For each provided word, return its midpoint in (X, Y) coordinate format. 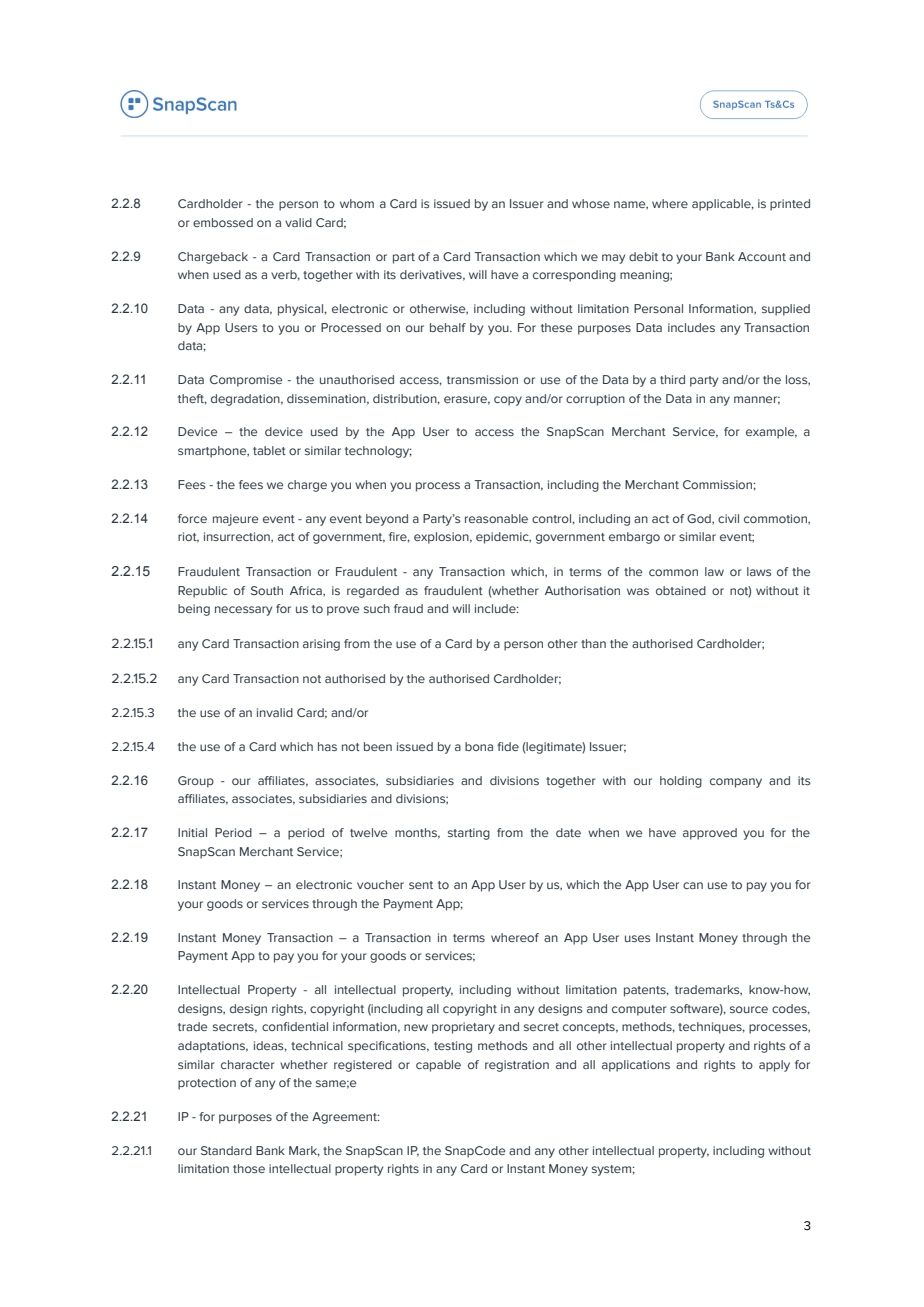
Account (762, 256)
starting (469, 834)
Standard (226, 1150)
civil (728, 518)
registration (517, 1066)
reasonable (496, 518)
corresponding (574, 276)
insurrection (238, 537)
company (736, 783)
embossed (223, 222)
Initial (192, 832)
